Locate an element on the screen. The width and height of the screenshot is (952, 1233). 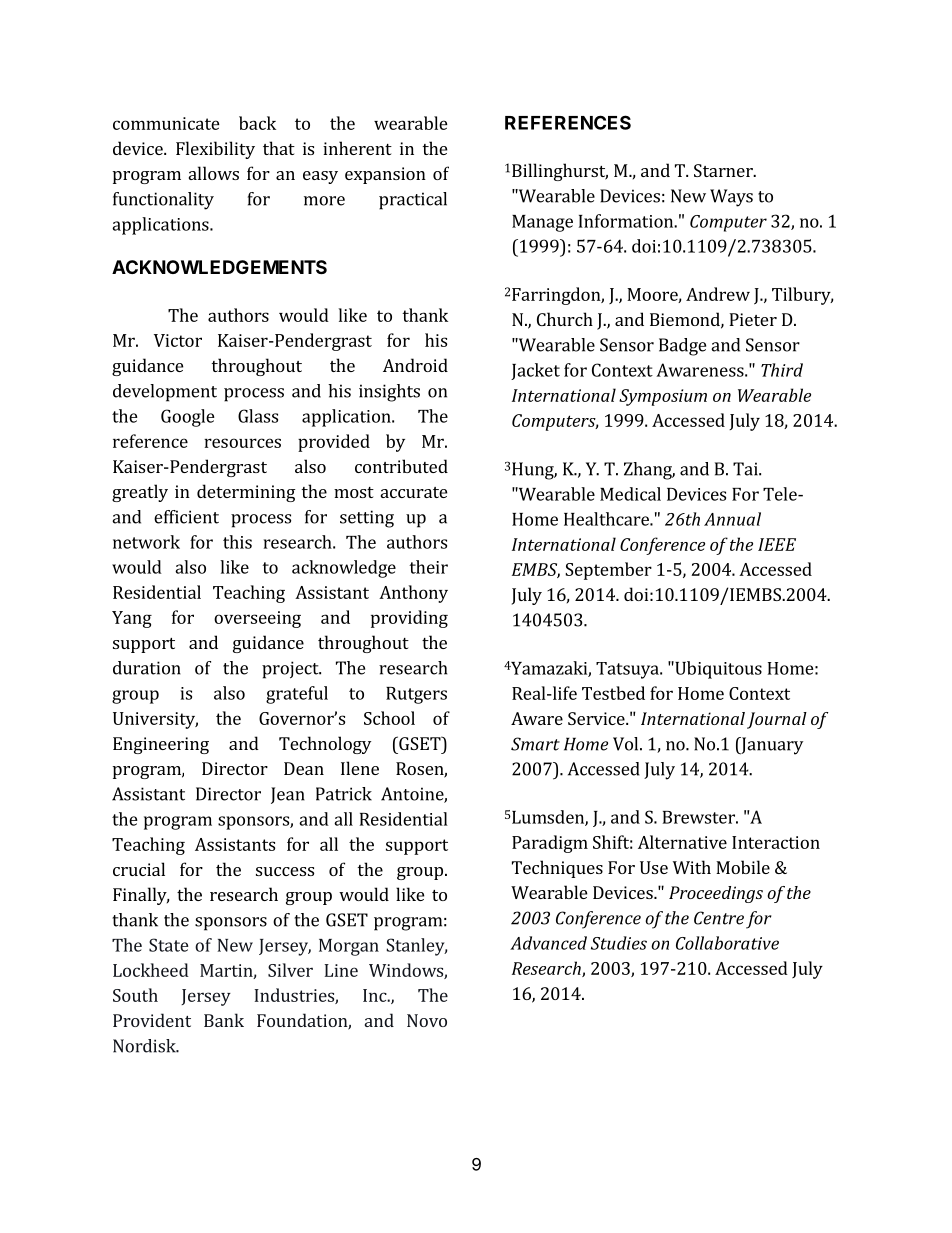
Ways is located at coordinates (731, 198).
